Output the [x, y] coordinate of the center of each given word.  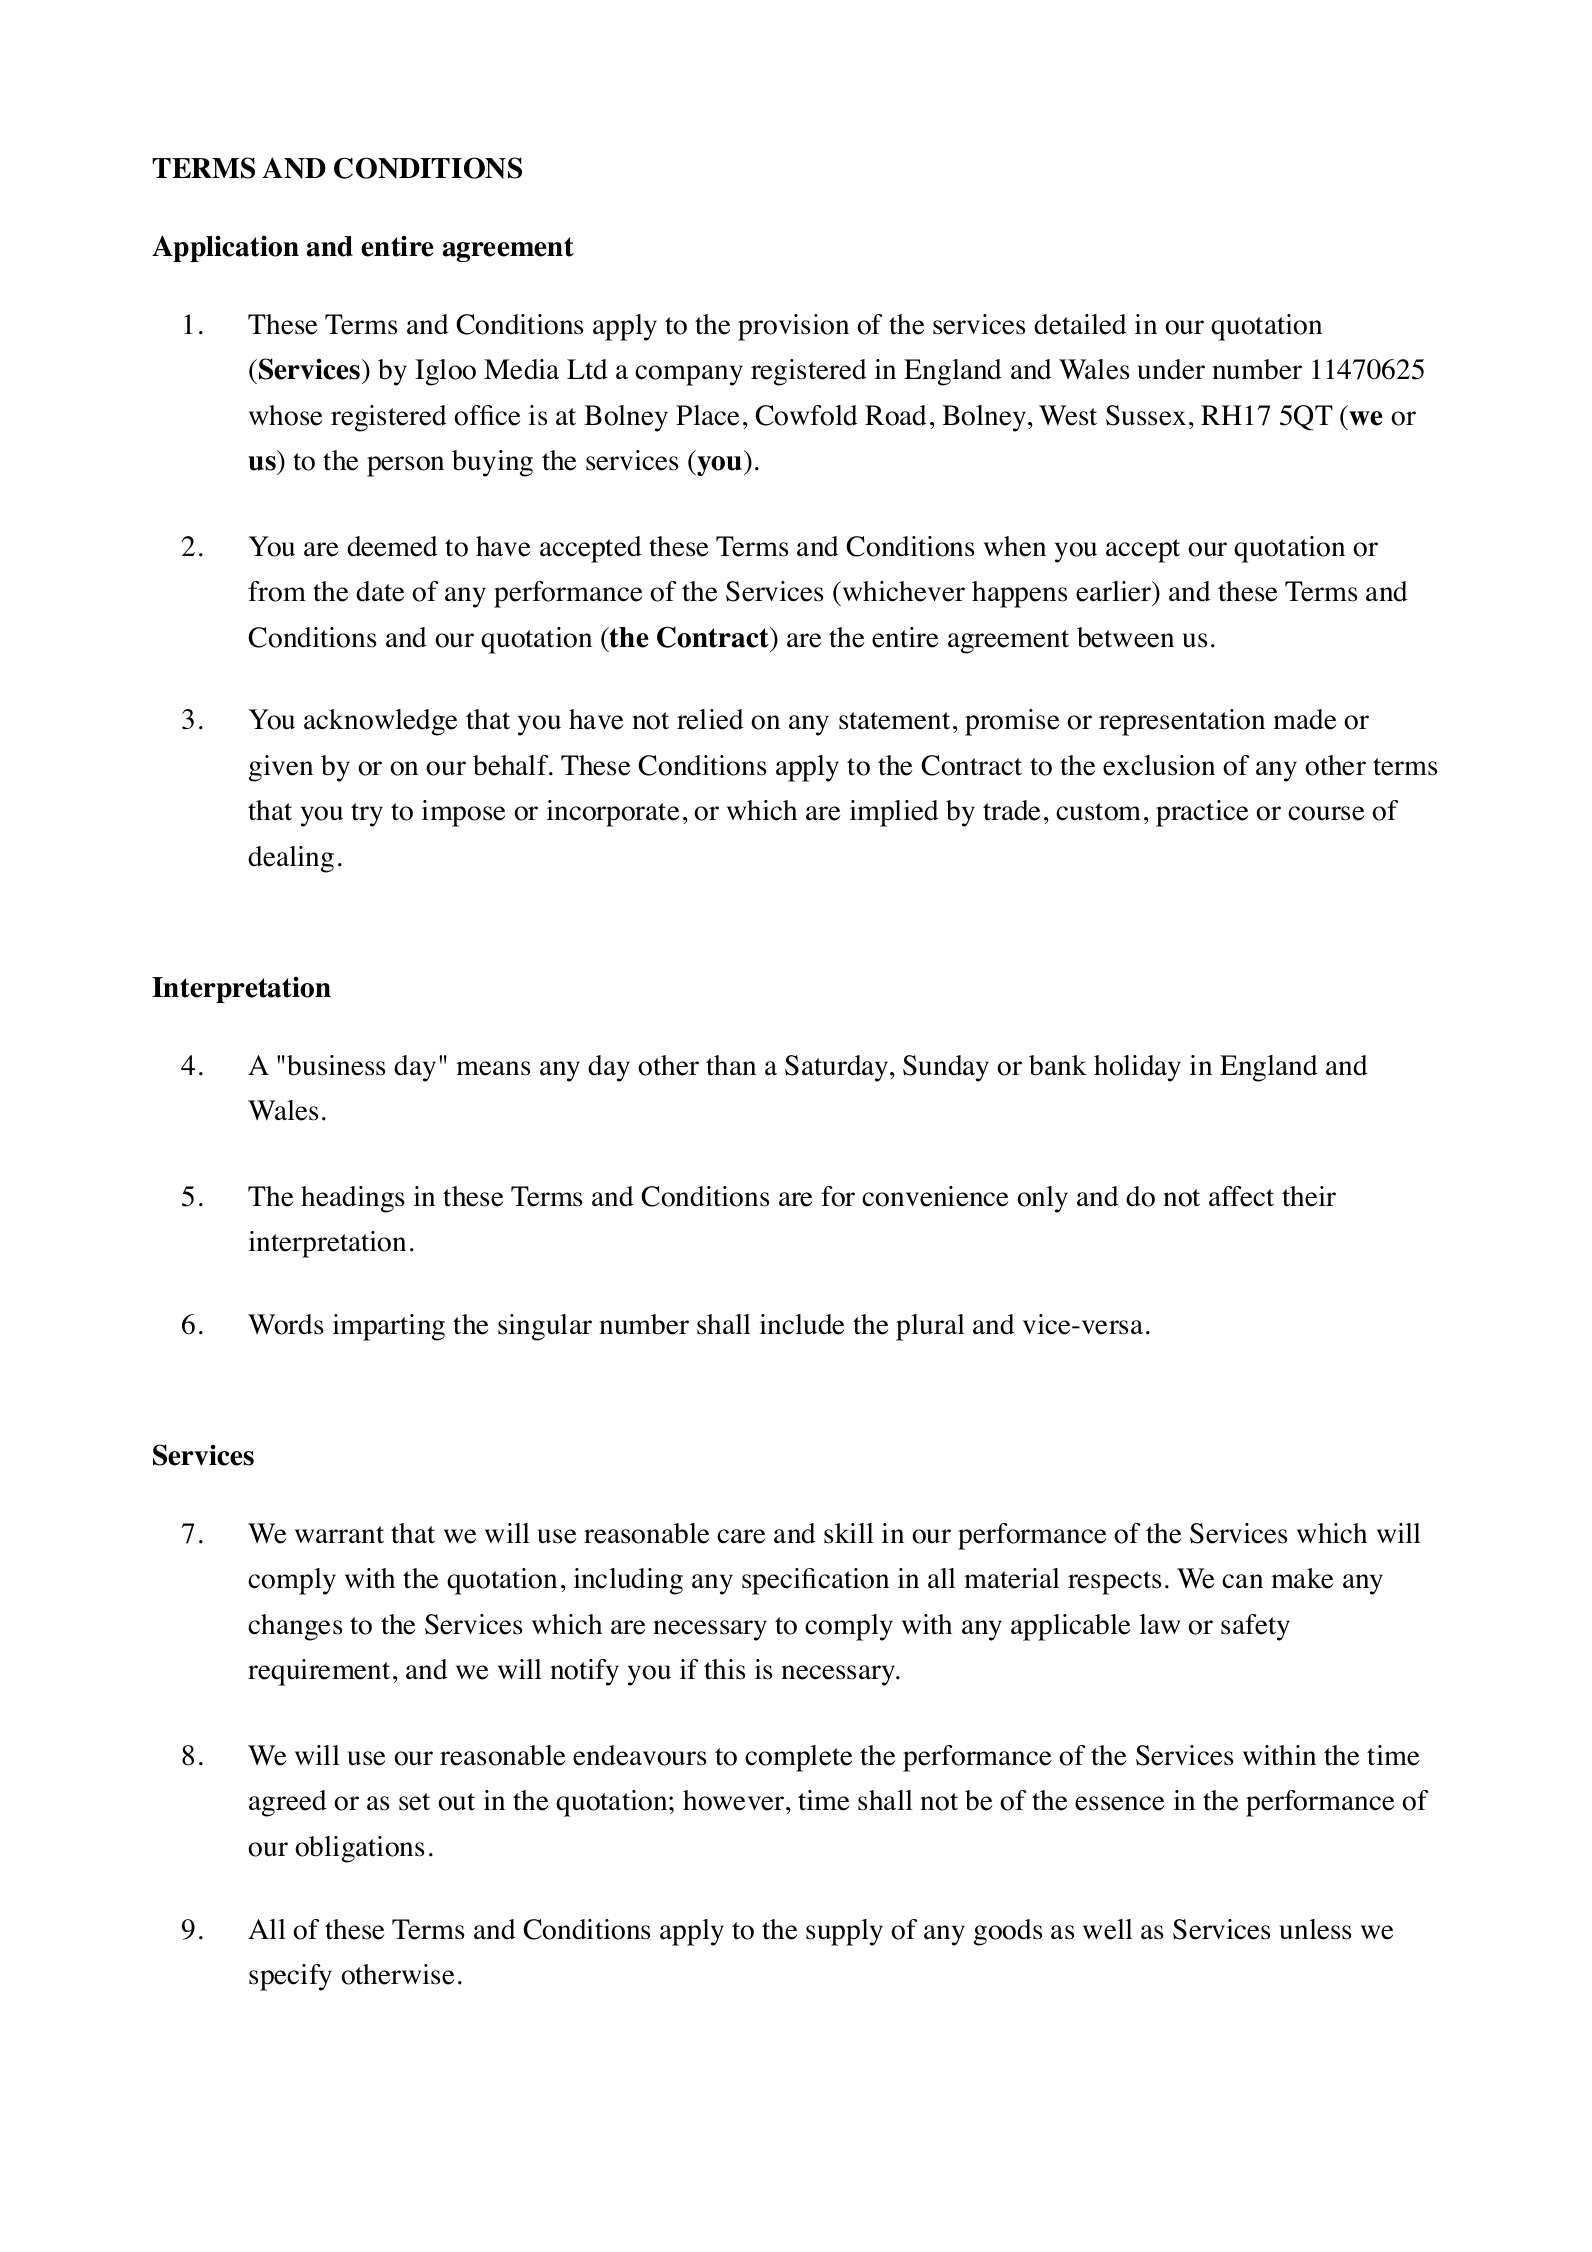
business [336, 1065]
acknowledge [380, 722]
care [741, 1536]
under [1171, 369]
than [731, 1065]
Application [225, 248]
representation [1182, 722]
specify [290, 1977]
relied [710, 719]
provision [793, 327]
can [1242, 1581]
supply [844, 1932]
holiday [1137, 1068]
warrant [339, 1535]
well [1108, 1929]
